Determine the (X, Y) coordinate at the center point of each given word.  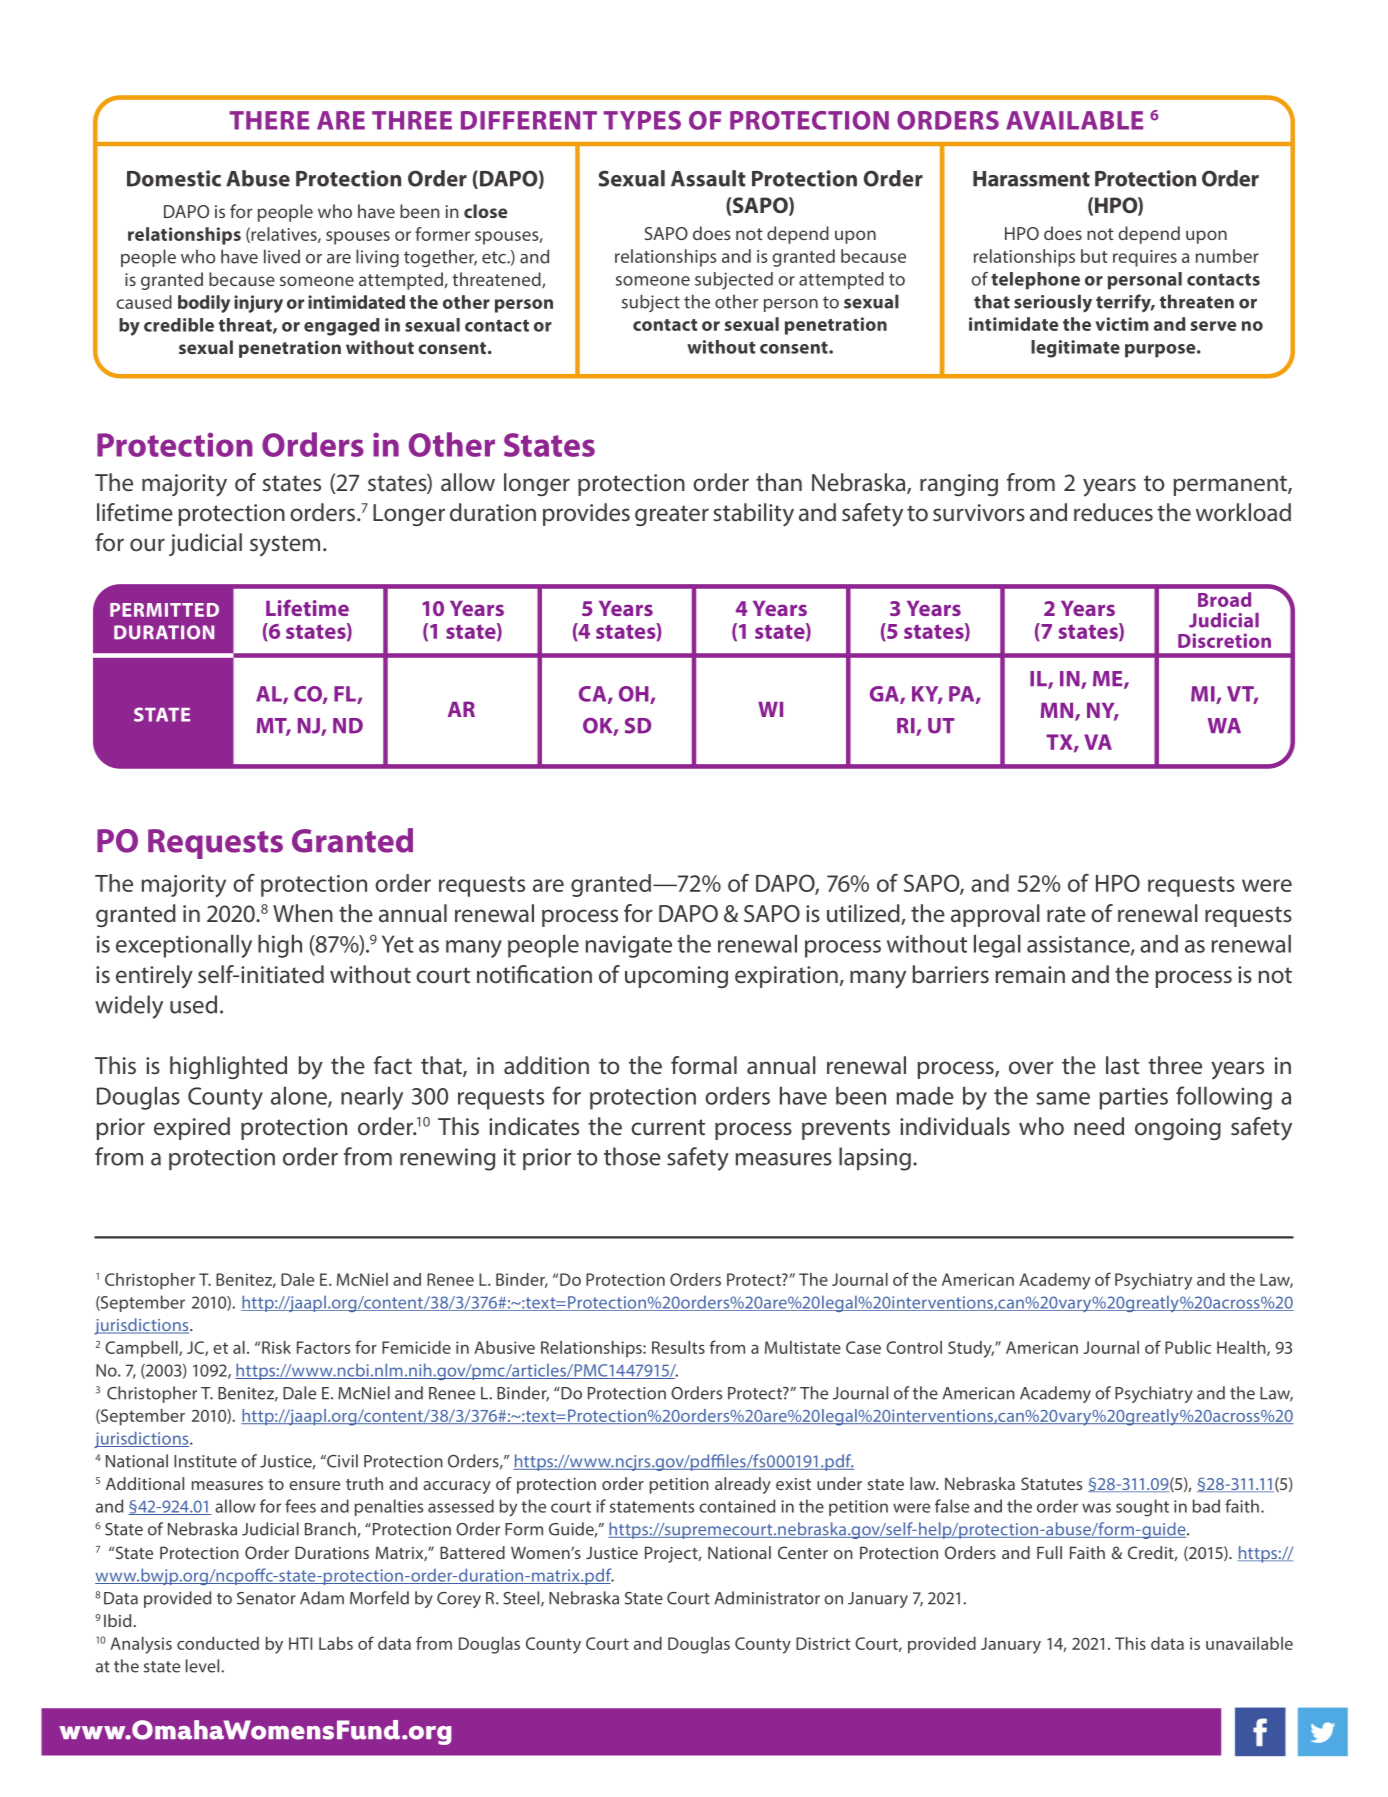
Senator (266, 1598)
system (285, 546)
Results (678, 1347)
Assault (708, 178)
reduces (1113, 512)
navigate (629, 946)
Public (1188, 1347)
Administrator (767, 1598)
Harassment (1031, 179)
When (303, 913)
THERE (269, 120)
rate (1066, 914)
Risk (276, 1347)
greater (672, 515)
